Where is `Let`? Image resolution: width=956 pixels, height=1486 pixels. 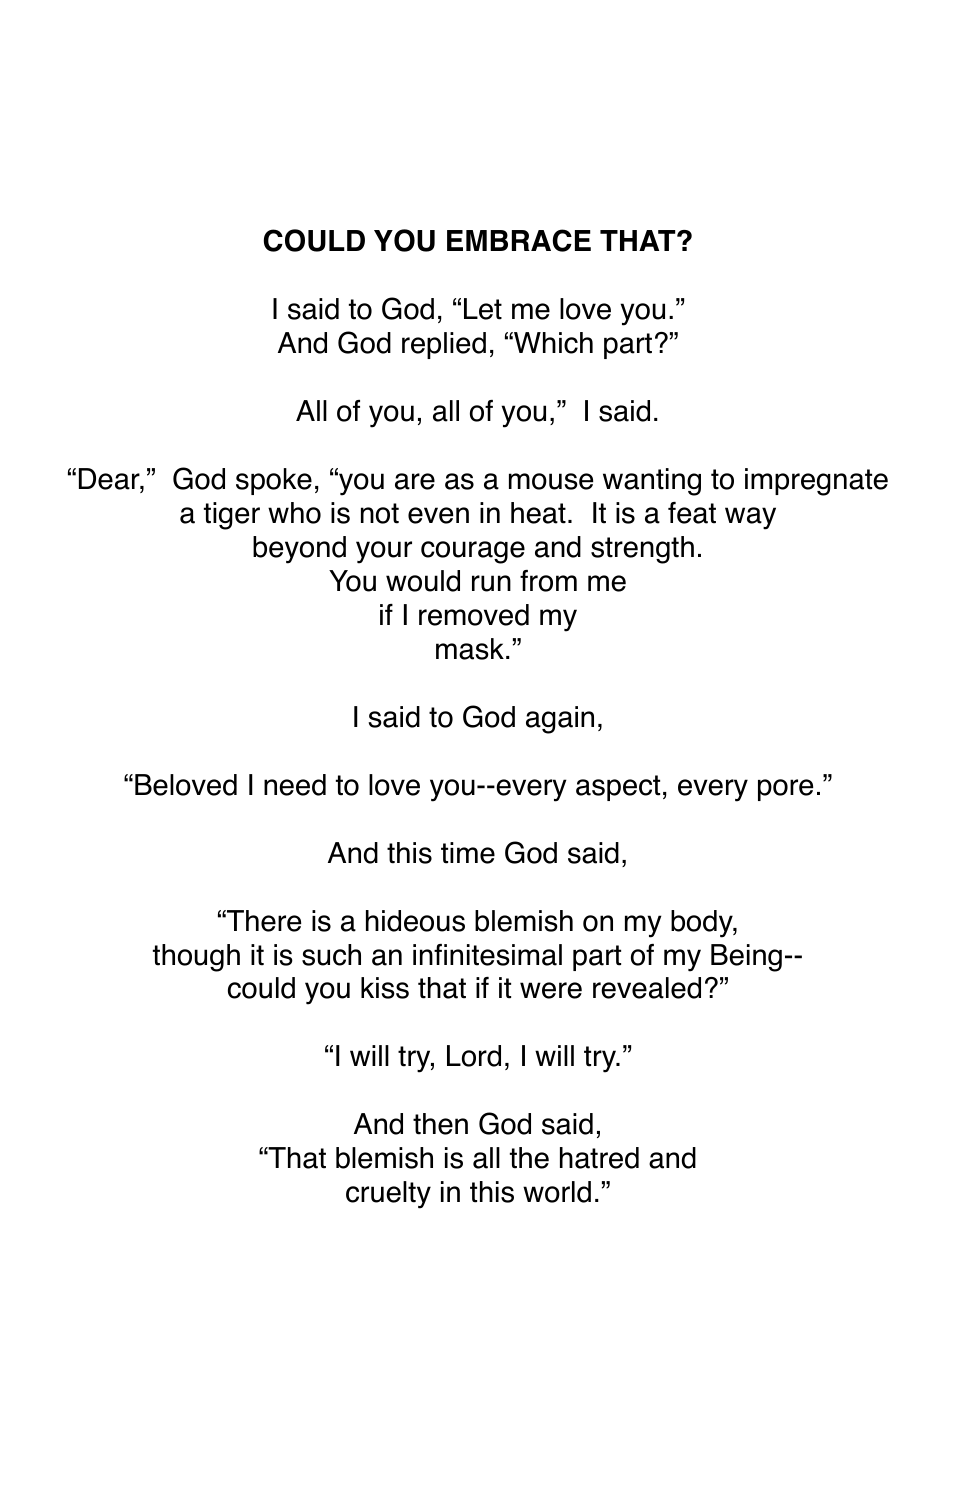 Let is located at coordinates (483, 309).
